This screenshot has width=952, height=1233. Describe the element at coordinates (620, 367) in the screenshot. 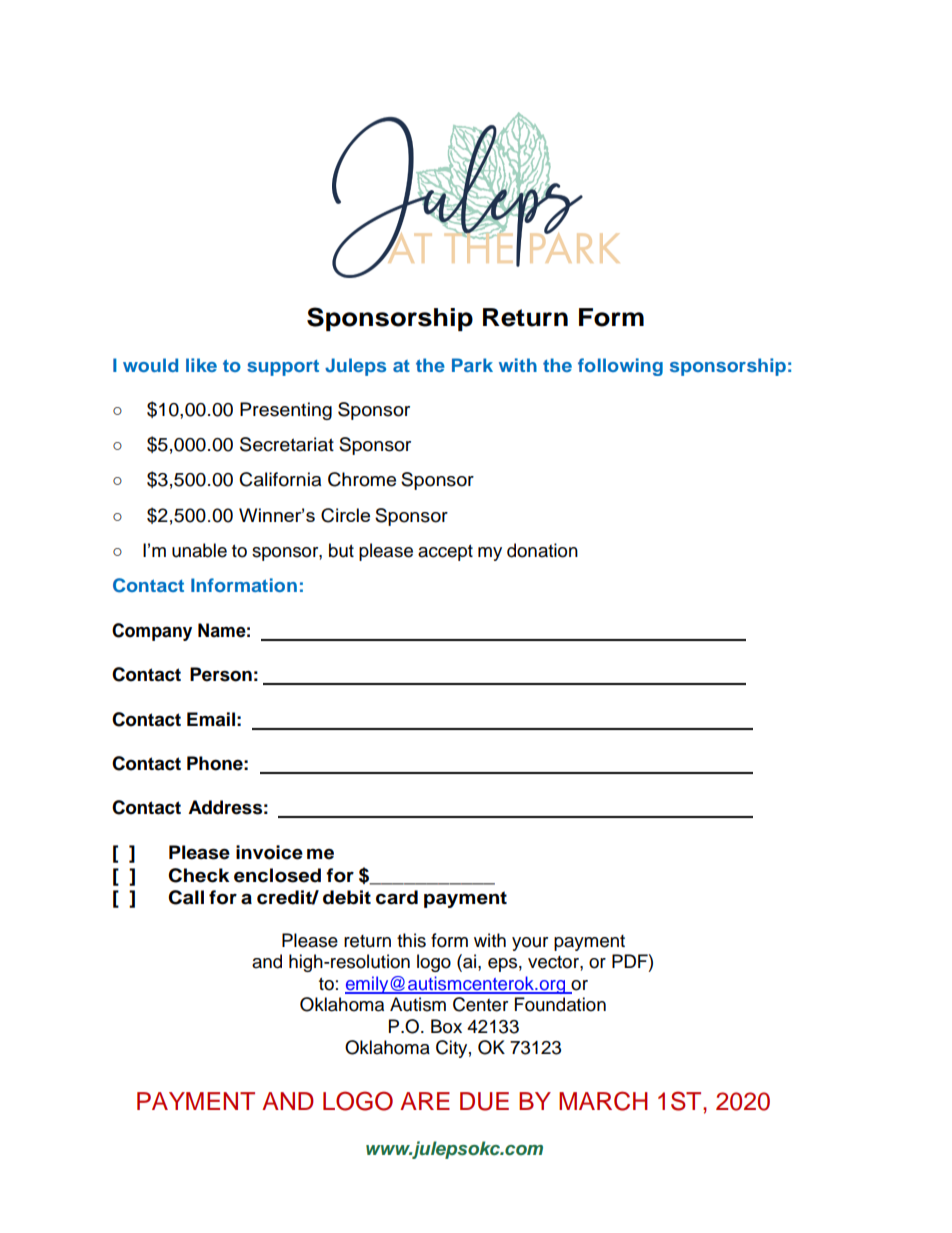

I see `following` at that location.
